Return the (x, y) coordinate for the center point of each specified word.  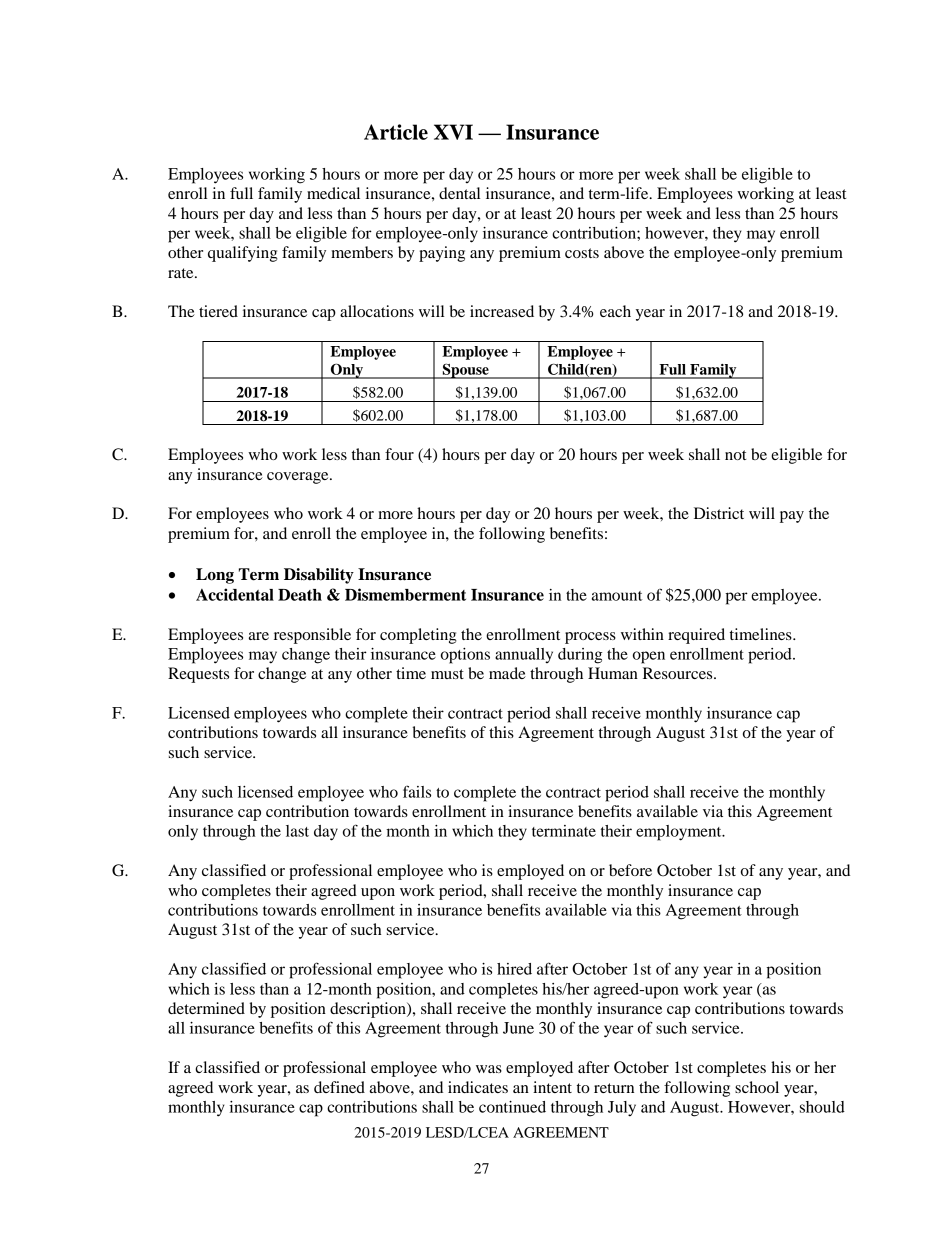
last (297, 831)
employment (680, 833)
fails (417, 791)
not (735, 455)
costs (582, 253)
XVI (453, 132)
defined (339, 1087)
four (399, 454)
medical (333, 193)
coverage (299, 478)
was (489, 1069)
